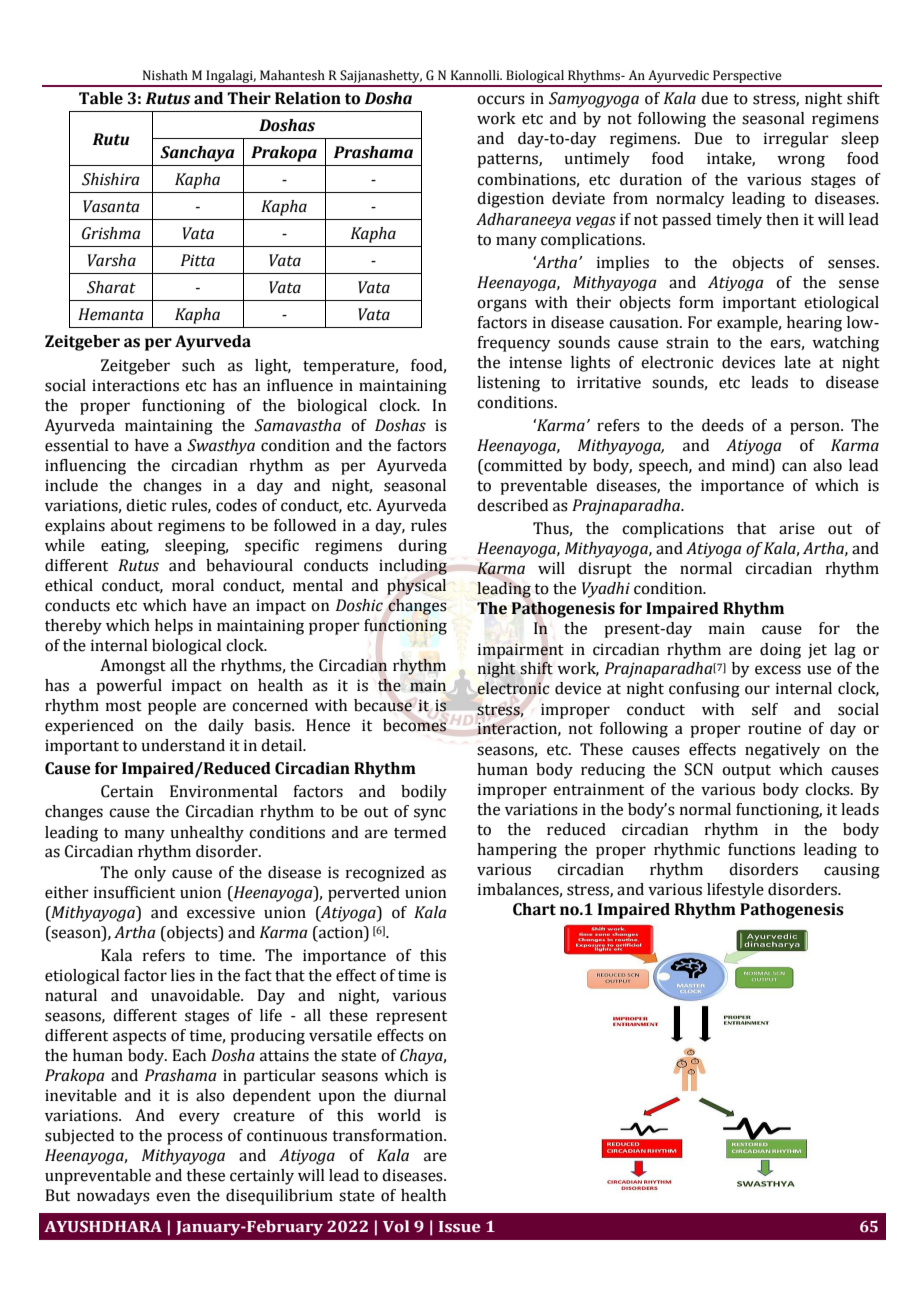 This document has width=924, height=1307. Describe the element at coordinates (797, 362) in the document. I see `late` at that location.
